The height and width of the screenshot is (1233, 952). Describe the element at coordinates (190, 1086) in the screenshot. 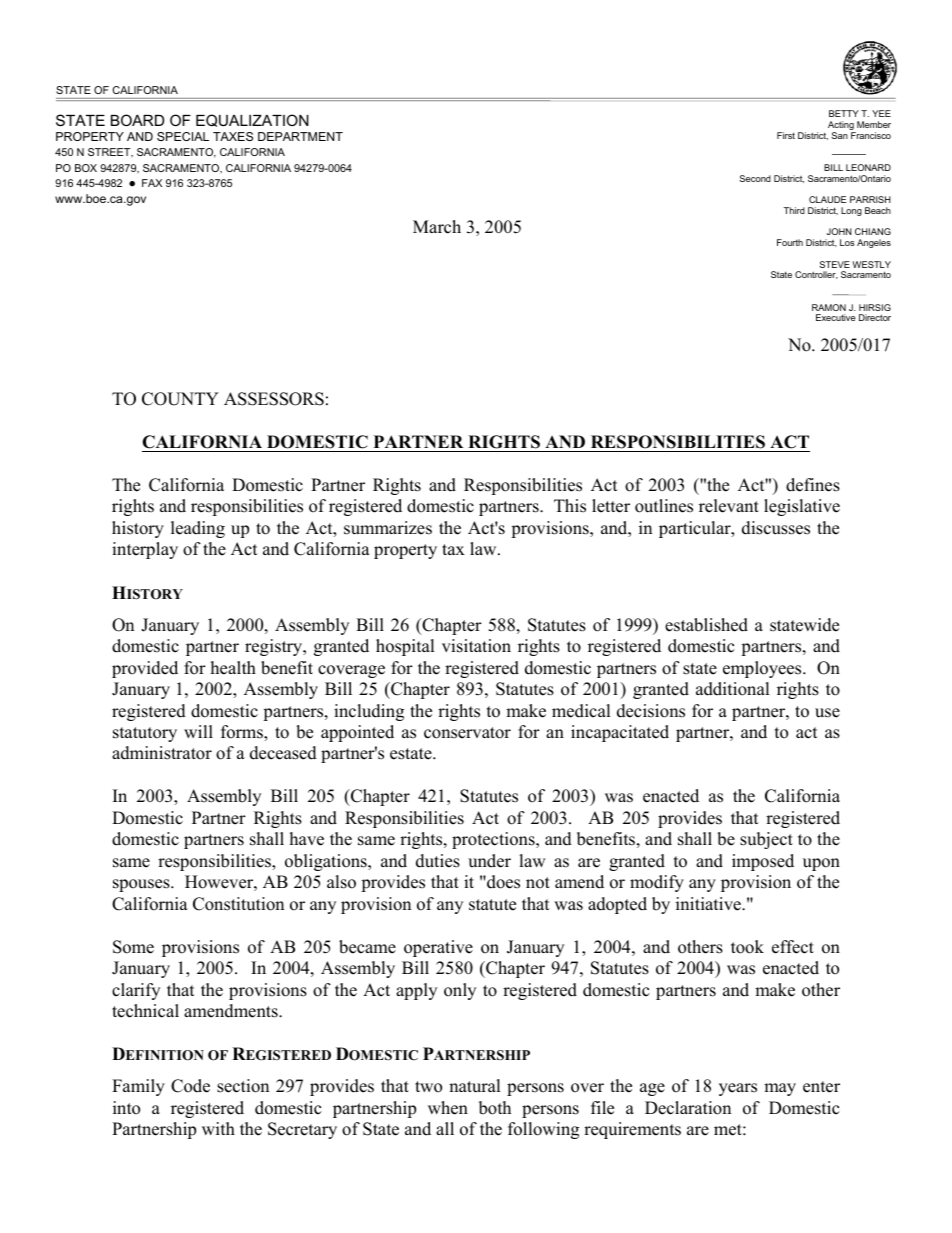

I see `Code` at that location.
